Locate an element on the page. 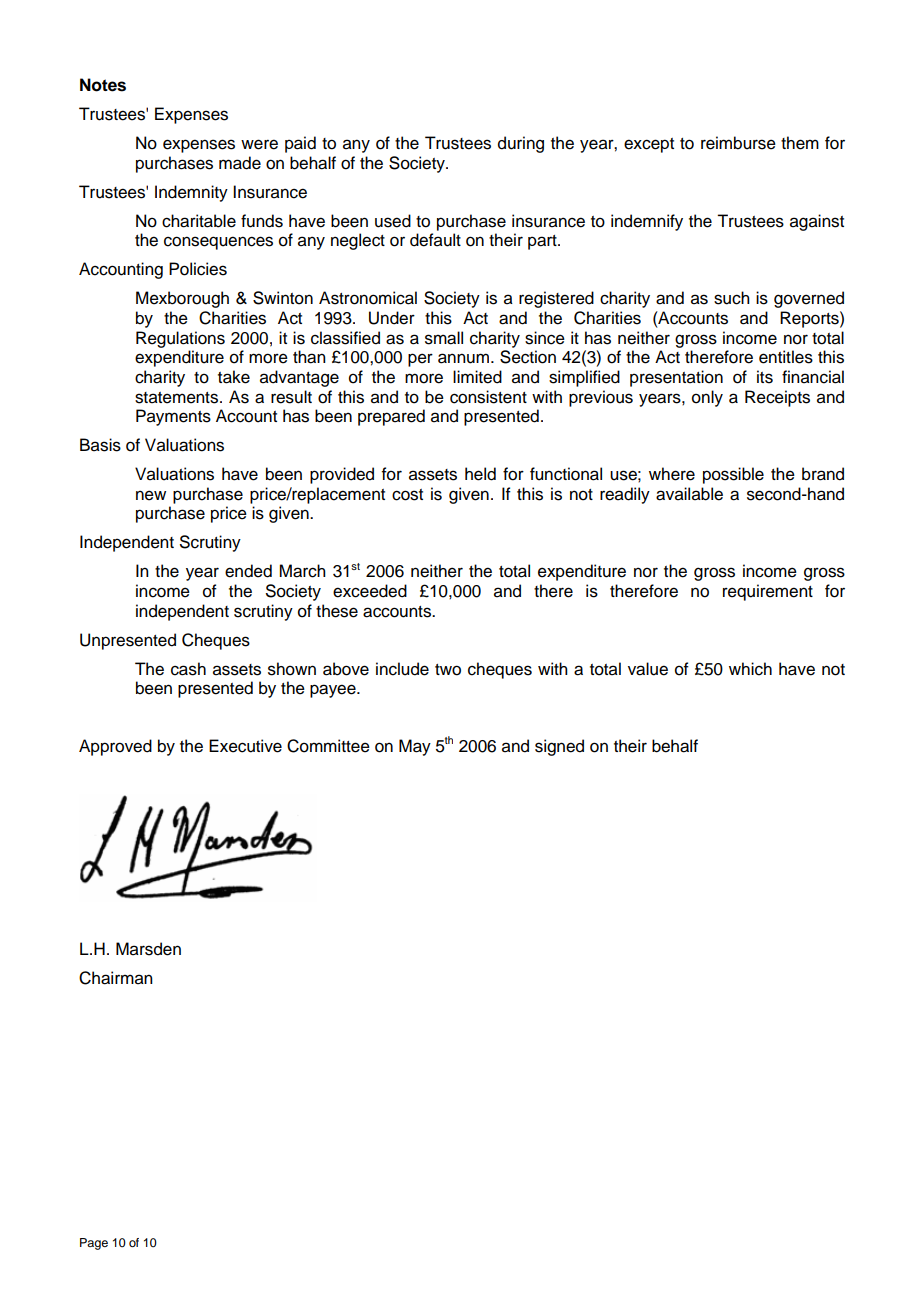 Image resolution: width=924 pixels, height=1308 pixels. value is located at coordinates (648, 669).
